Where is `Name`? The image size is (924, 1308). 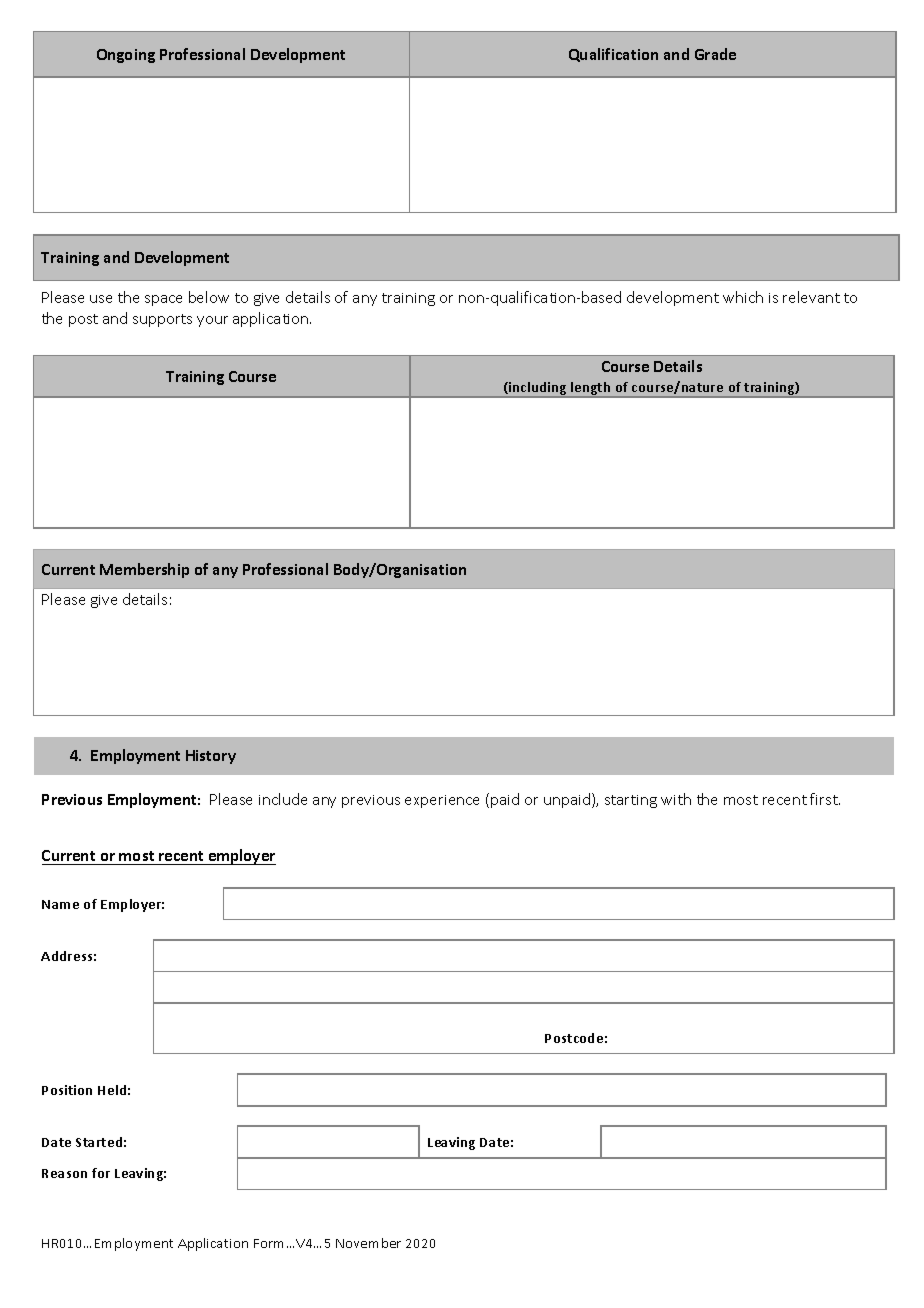 Name is located at coordinates (60, 904).
